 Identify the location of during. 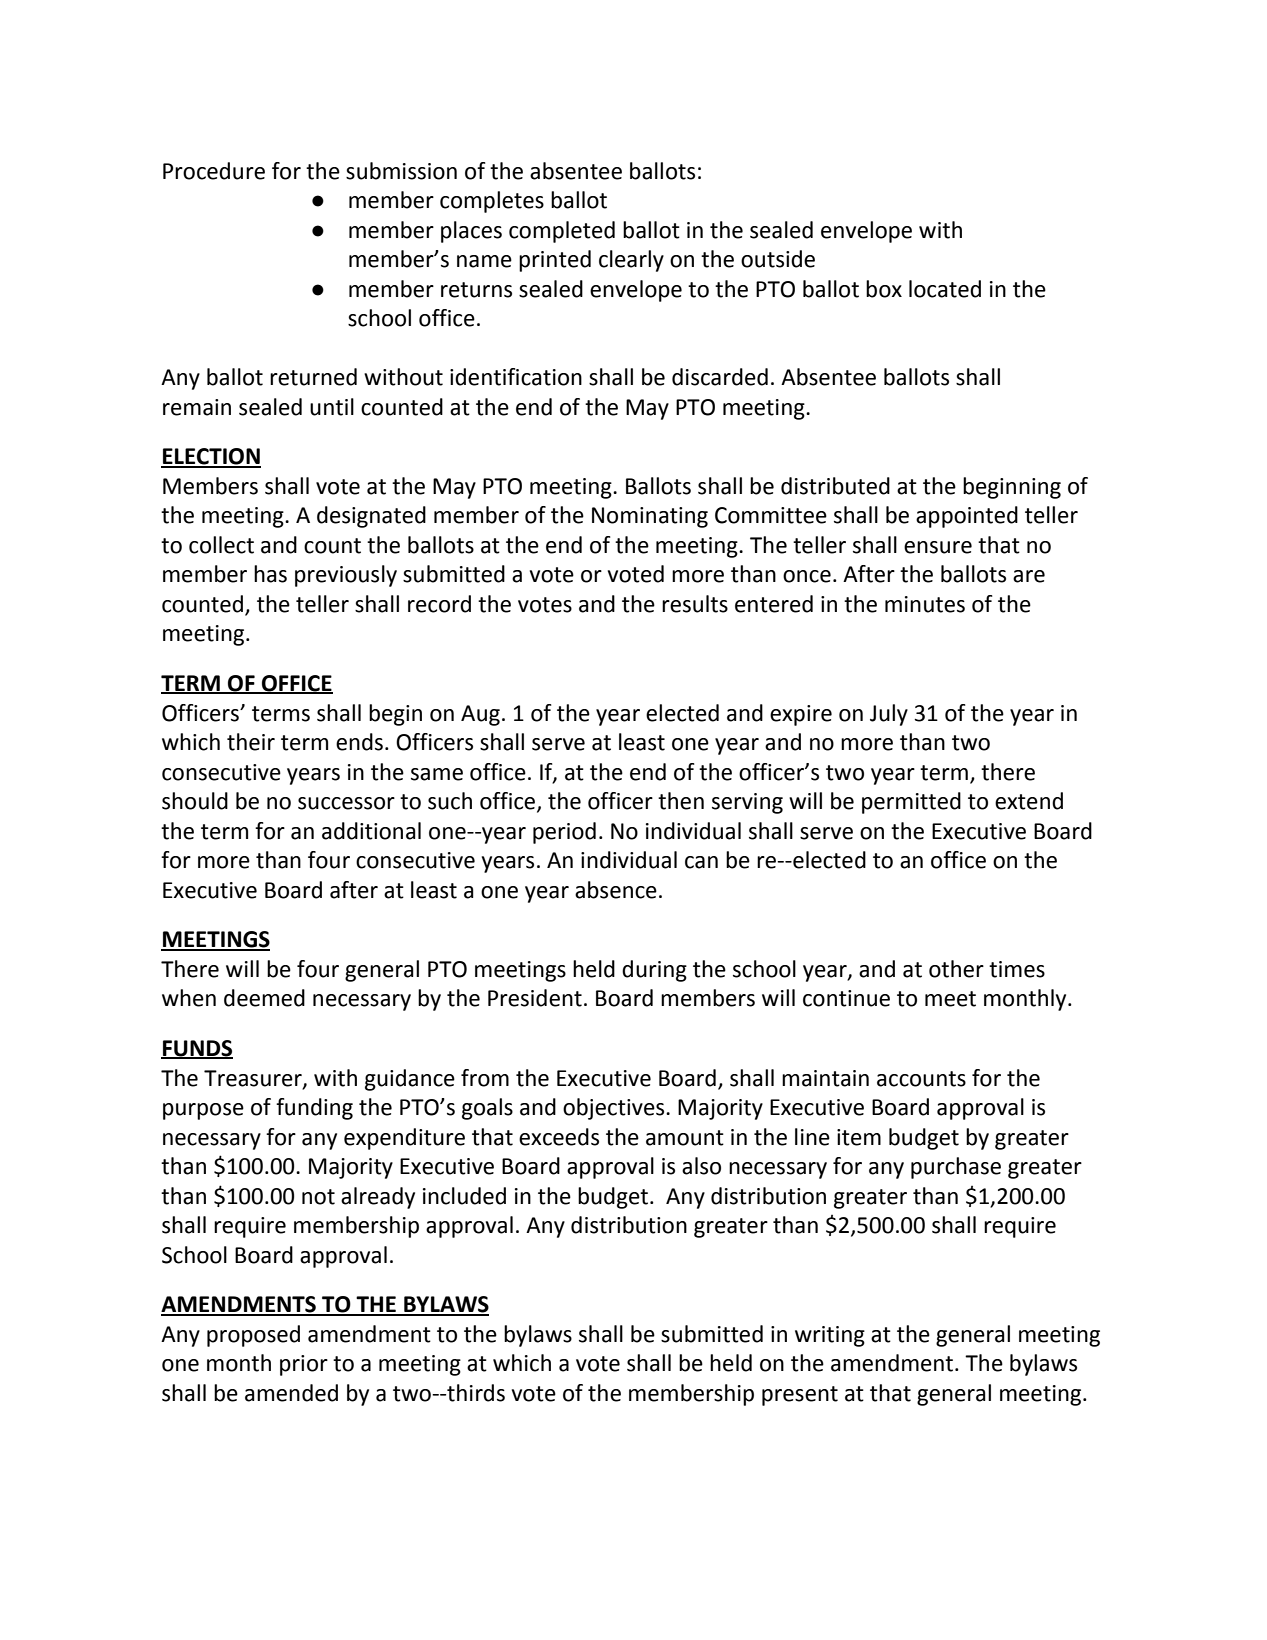
(654, 971).
